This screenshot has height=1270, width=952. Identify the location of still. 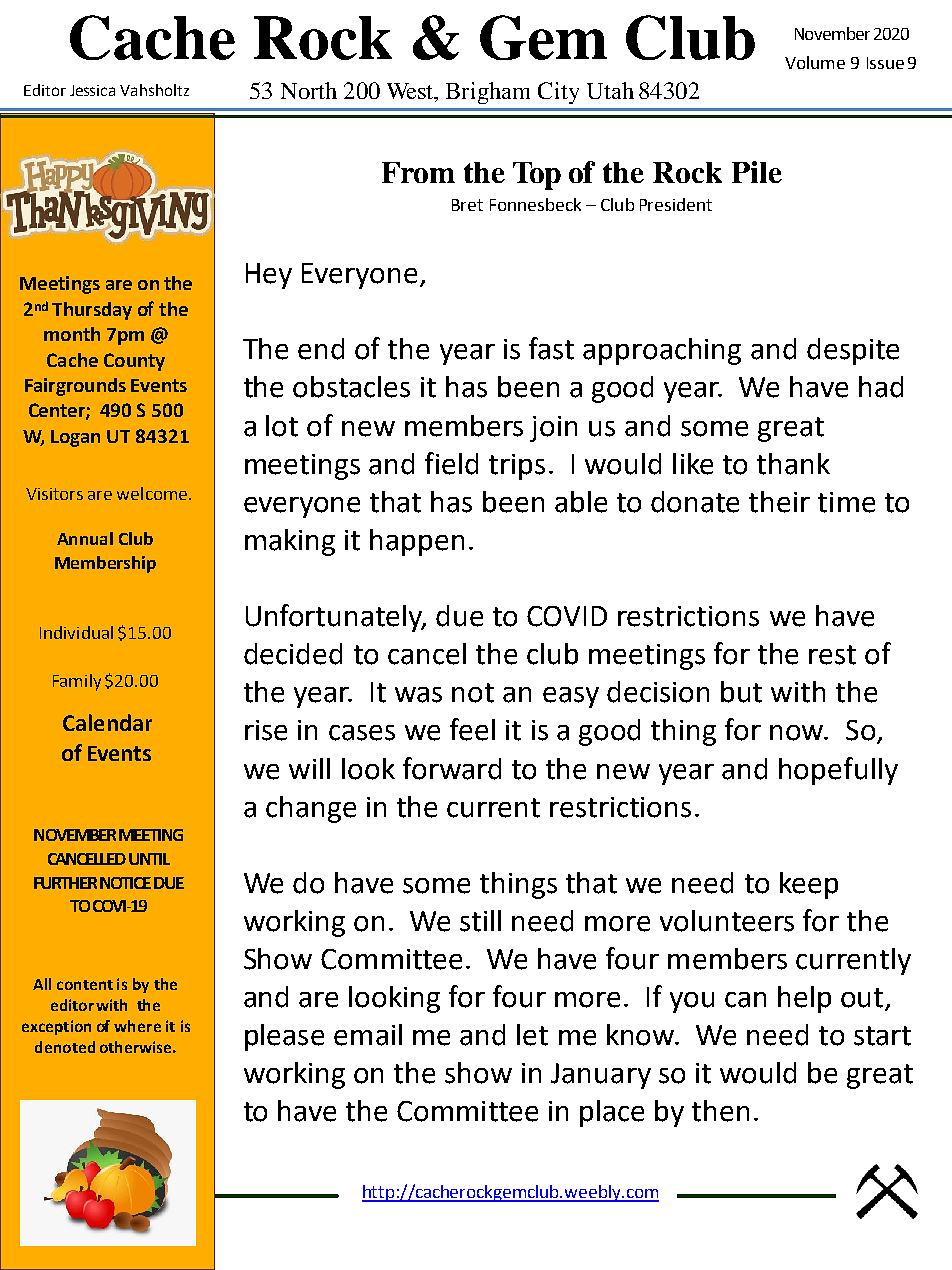
(480, 921).
